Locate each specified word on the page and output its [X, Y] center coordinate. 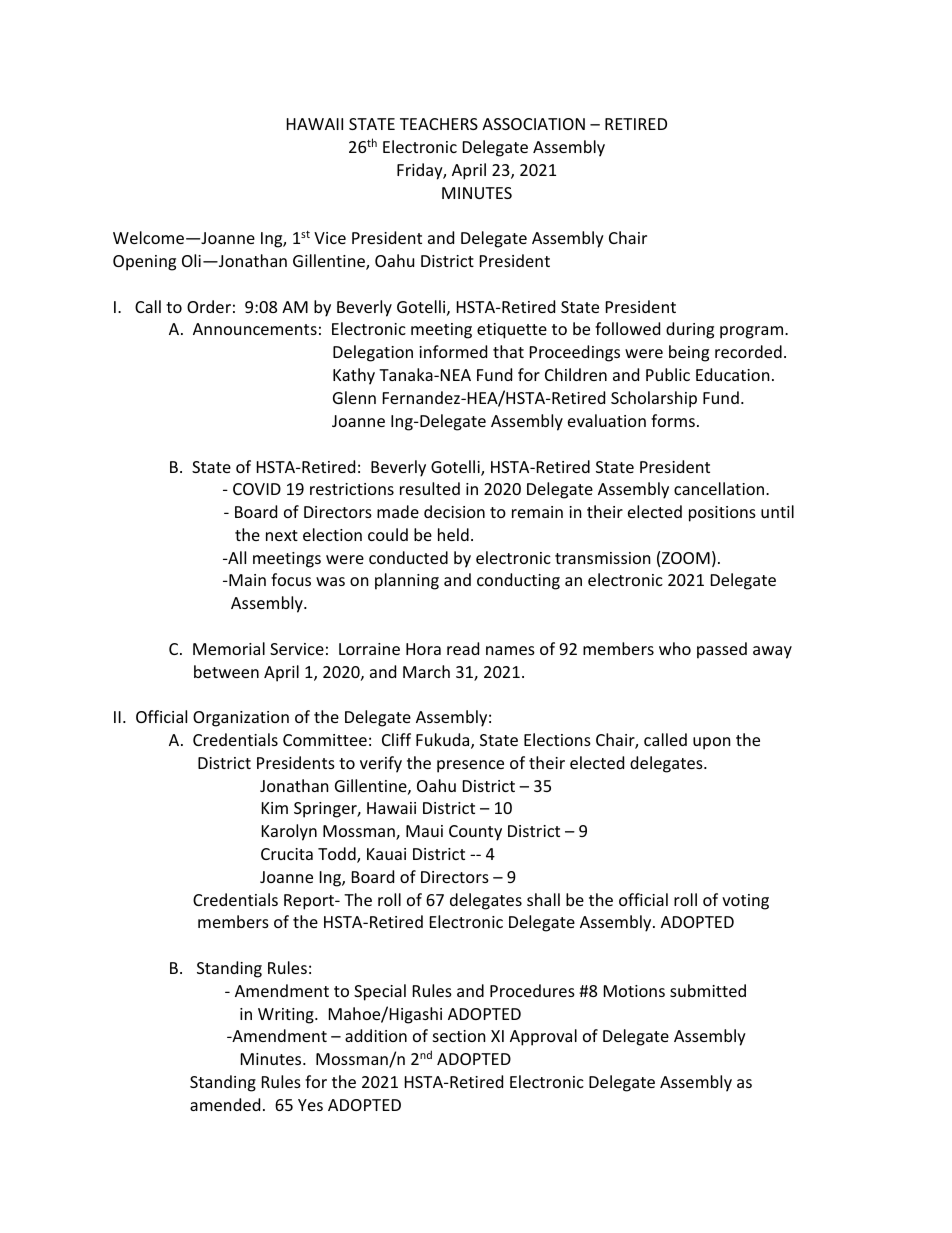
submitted [708, 990]
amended [225, 1104]
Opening [144, 263]
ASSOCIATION [533, 124]
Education [733, 374]
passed [722, 650]
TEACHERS [439, 124]
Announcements [255, 329]
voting [745, 902]
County [475, 833]
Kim [275, 808]
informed [453, 351]
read [463, 648]
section [459, 1036]
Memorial [229, 648]
